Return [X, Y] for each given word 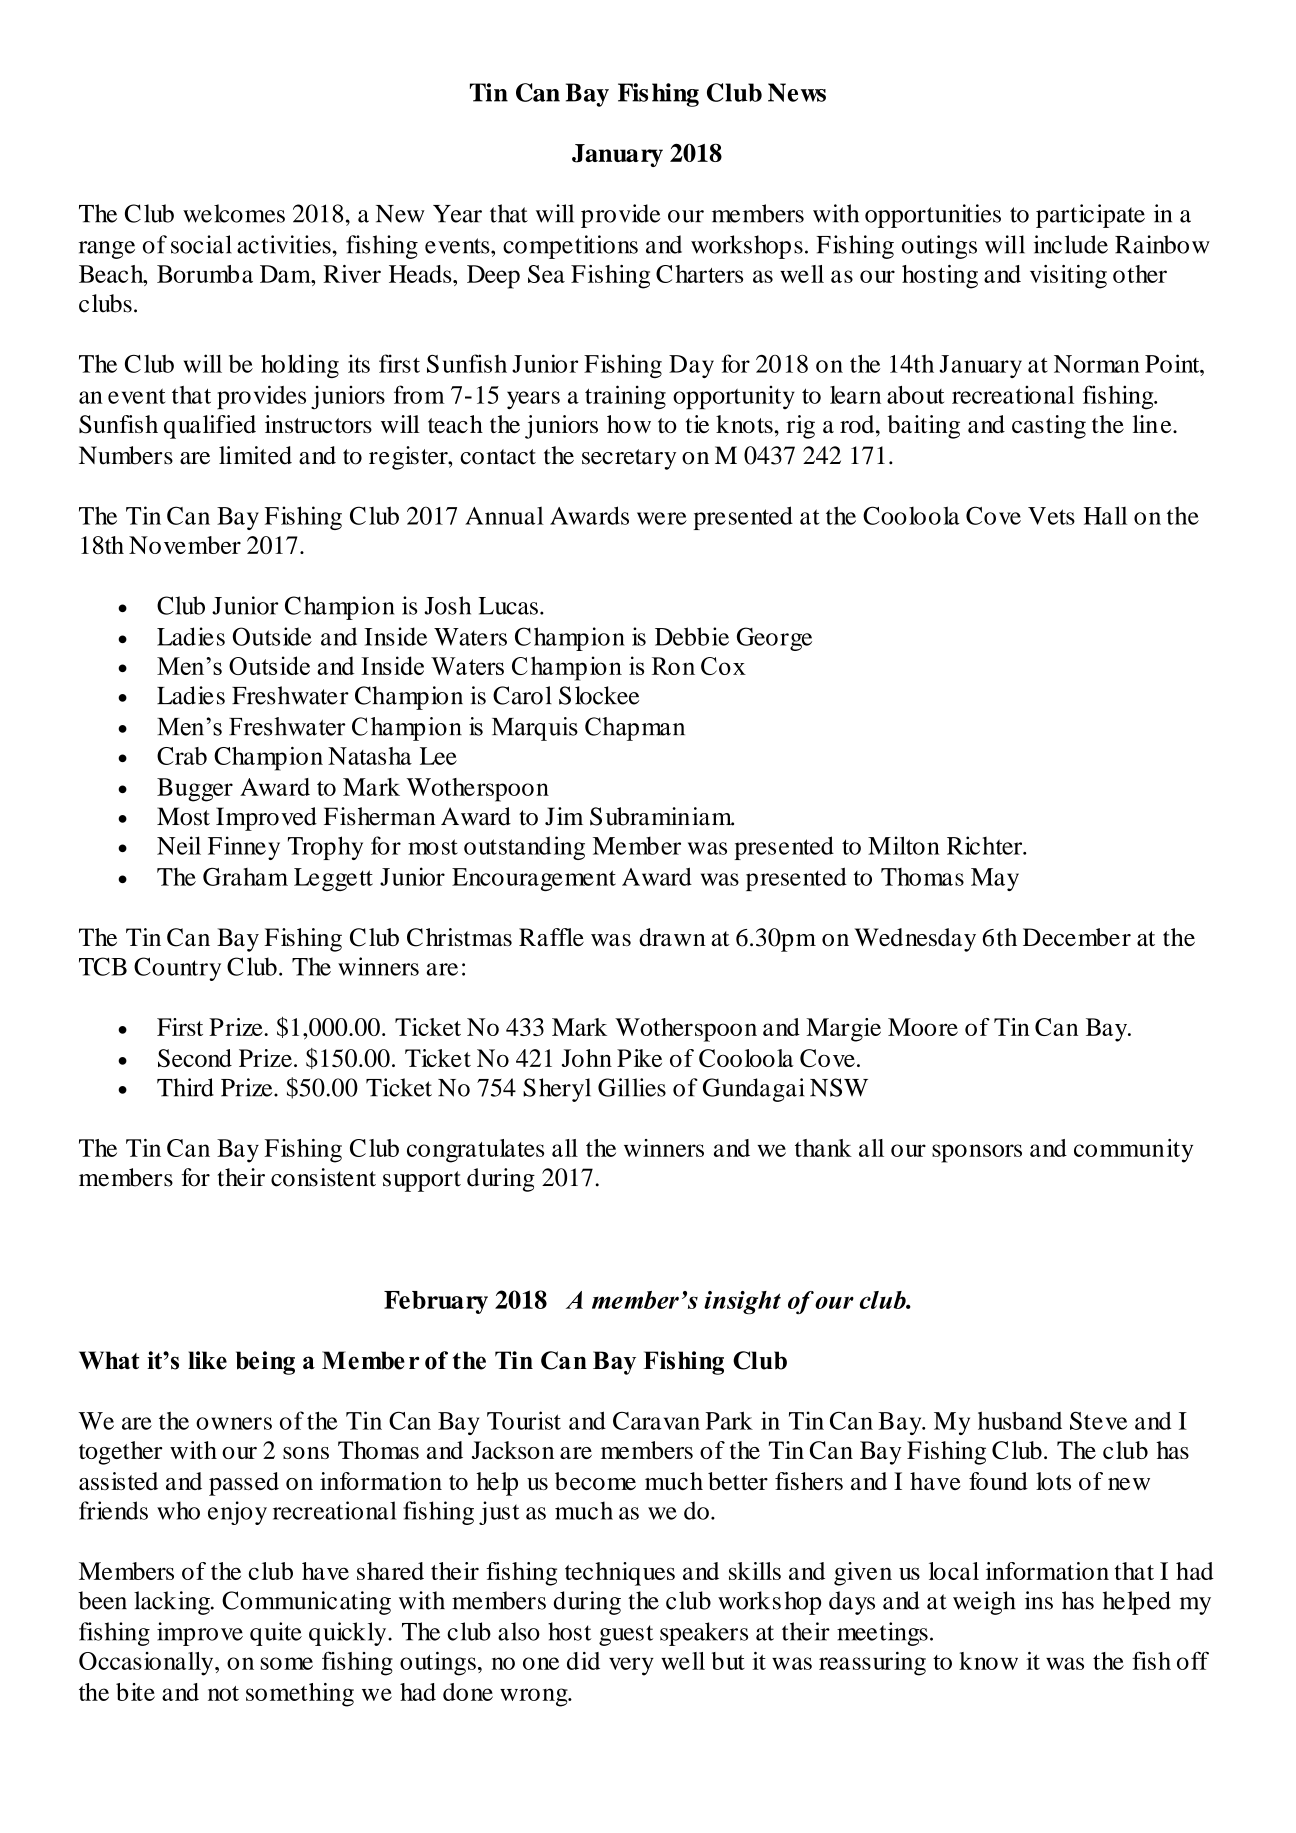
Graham [245, 877]
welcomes [234, 213]
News [797, 92]
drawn [672, 937]
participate [1090, 216]
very [631, 1666]
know [988, 1661]
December [1077, 937]
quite [276, 1634]
